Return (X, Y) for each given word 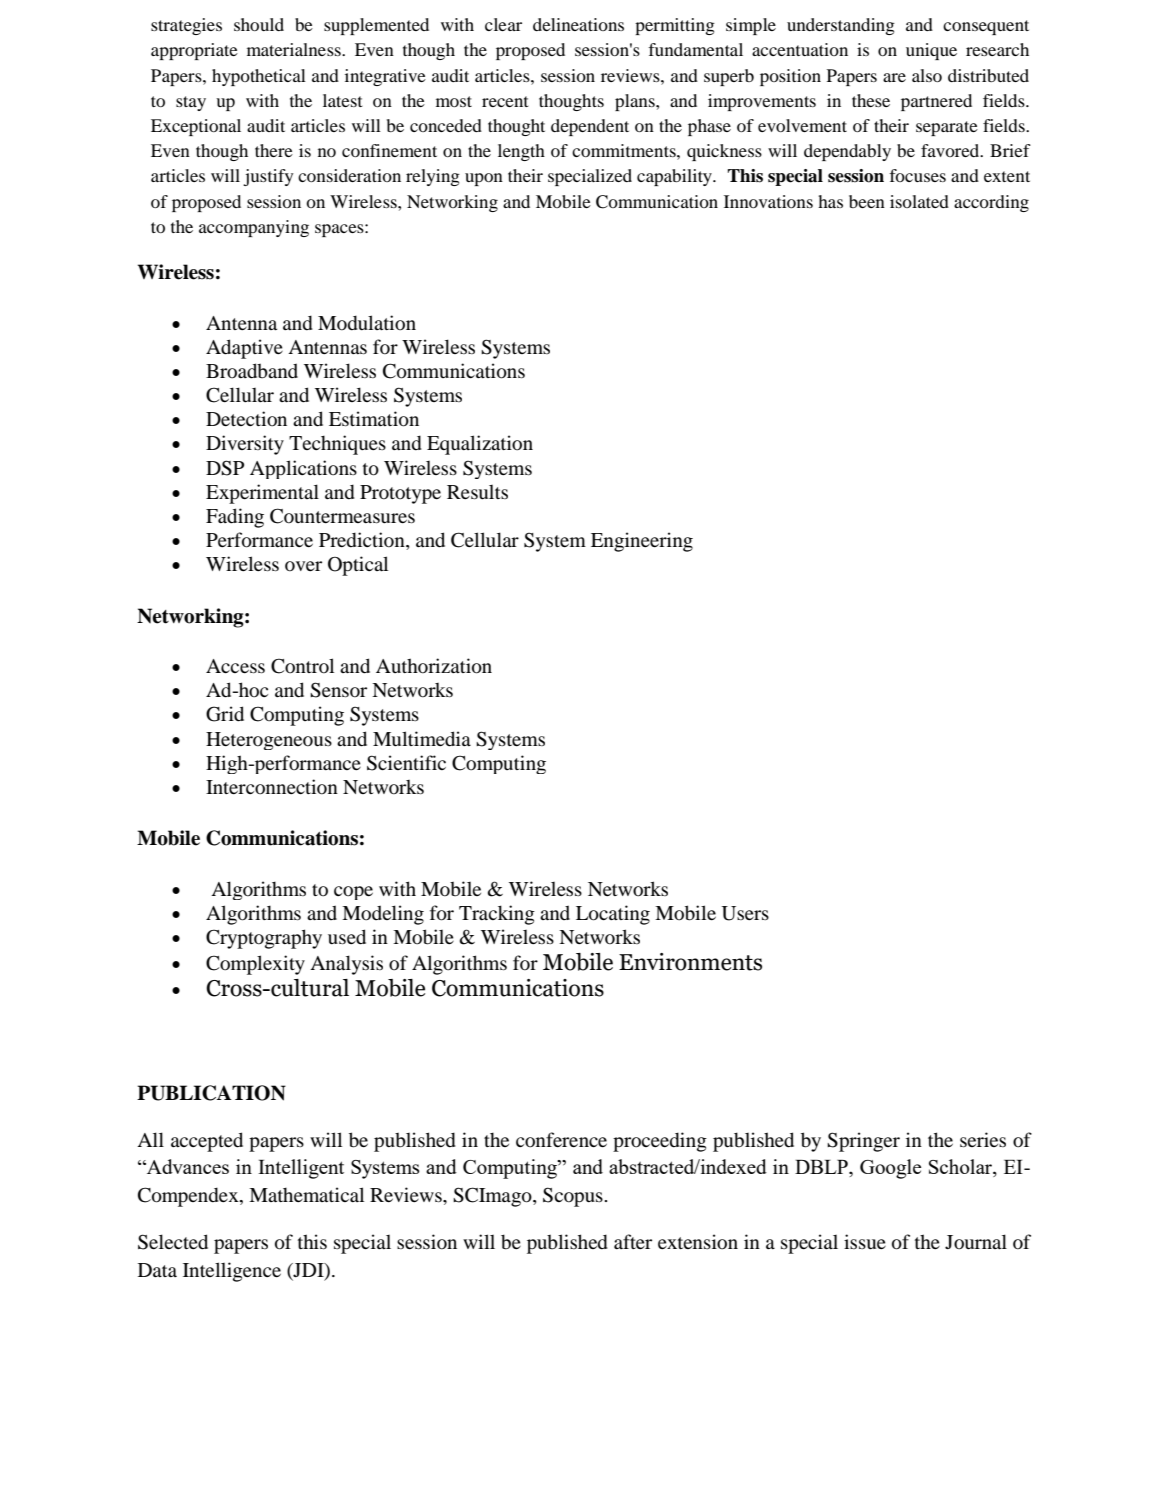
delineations (578, 24)
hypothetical (259, 77)
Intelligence (232, 1272)
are (894, 77)
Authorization (434, 666)
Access (235, 666)
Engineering (642, 542)
